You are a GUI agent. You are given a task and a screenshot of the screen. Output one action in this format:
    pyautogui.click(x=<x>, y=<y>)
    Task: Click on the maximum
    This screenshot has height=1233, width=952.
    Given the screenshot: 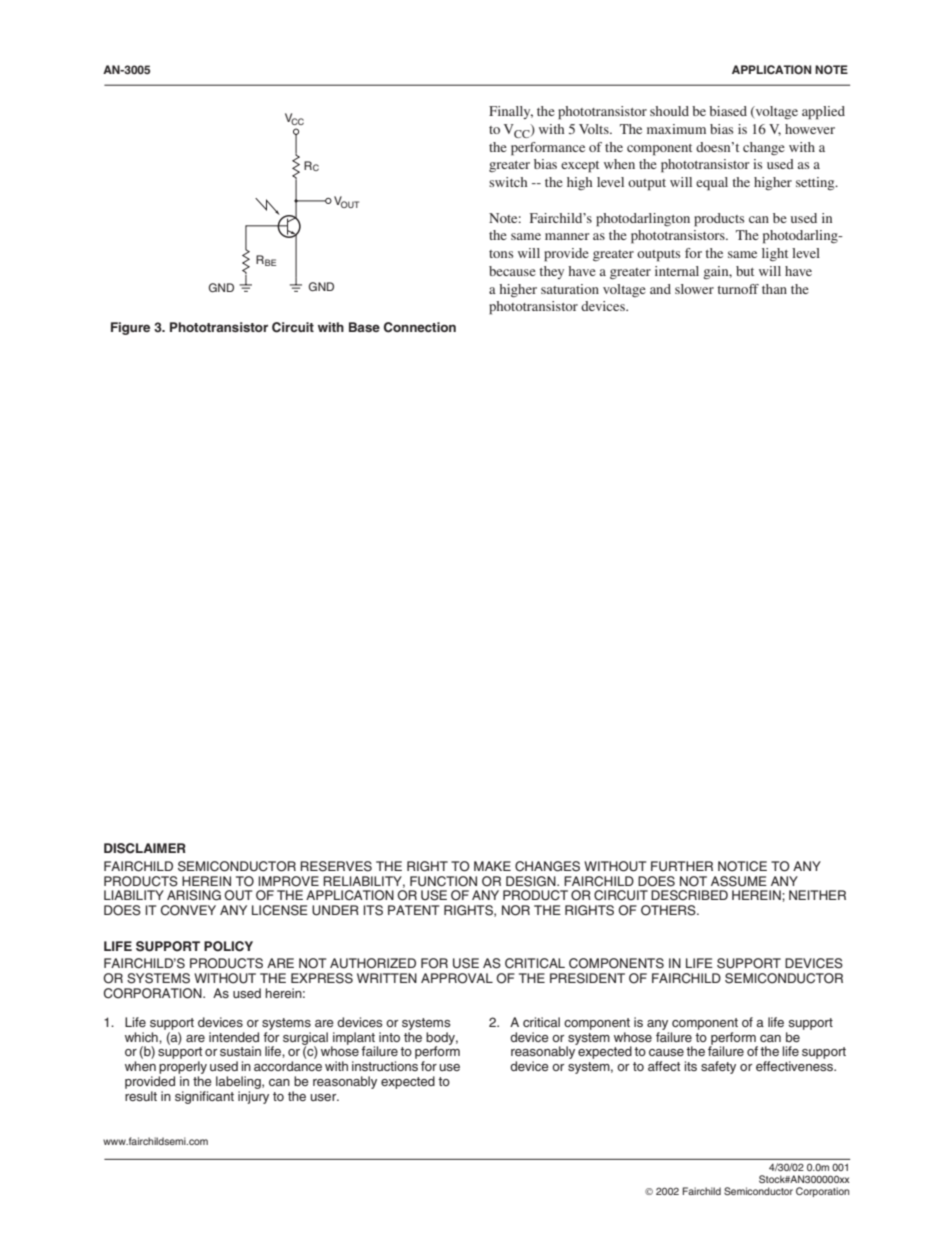 What is the action you would take?
    pyautogui.click(x=676, y=129)
